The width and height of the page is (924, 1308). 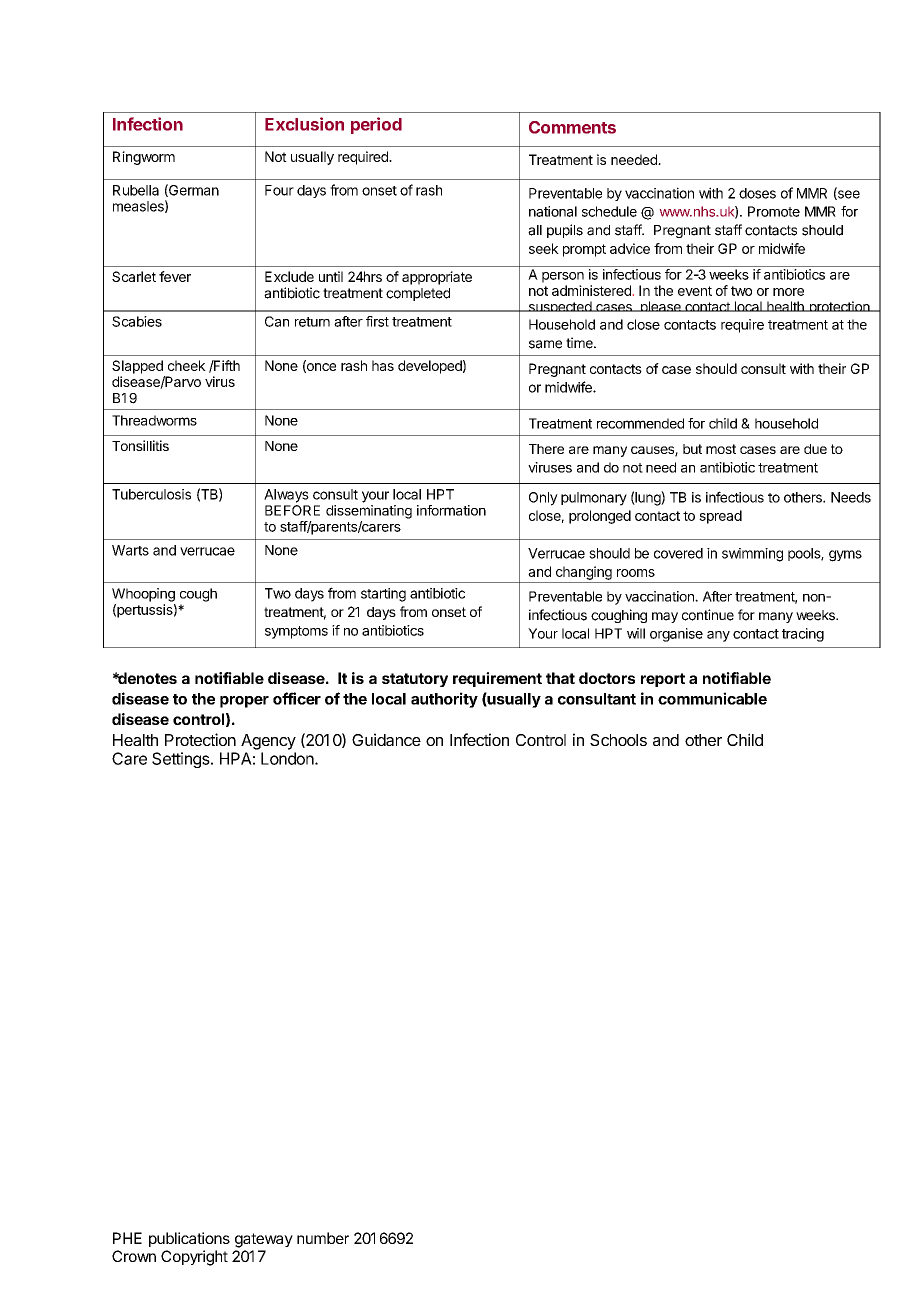 I want to click on Guidance, so click(x=386, y=739).
